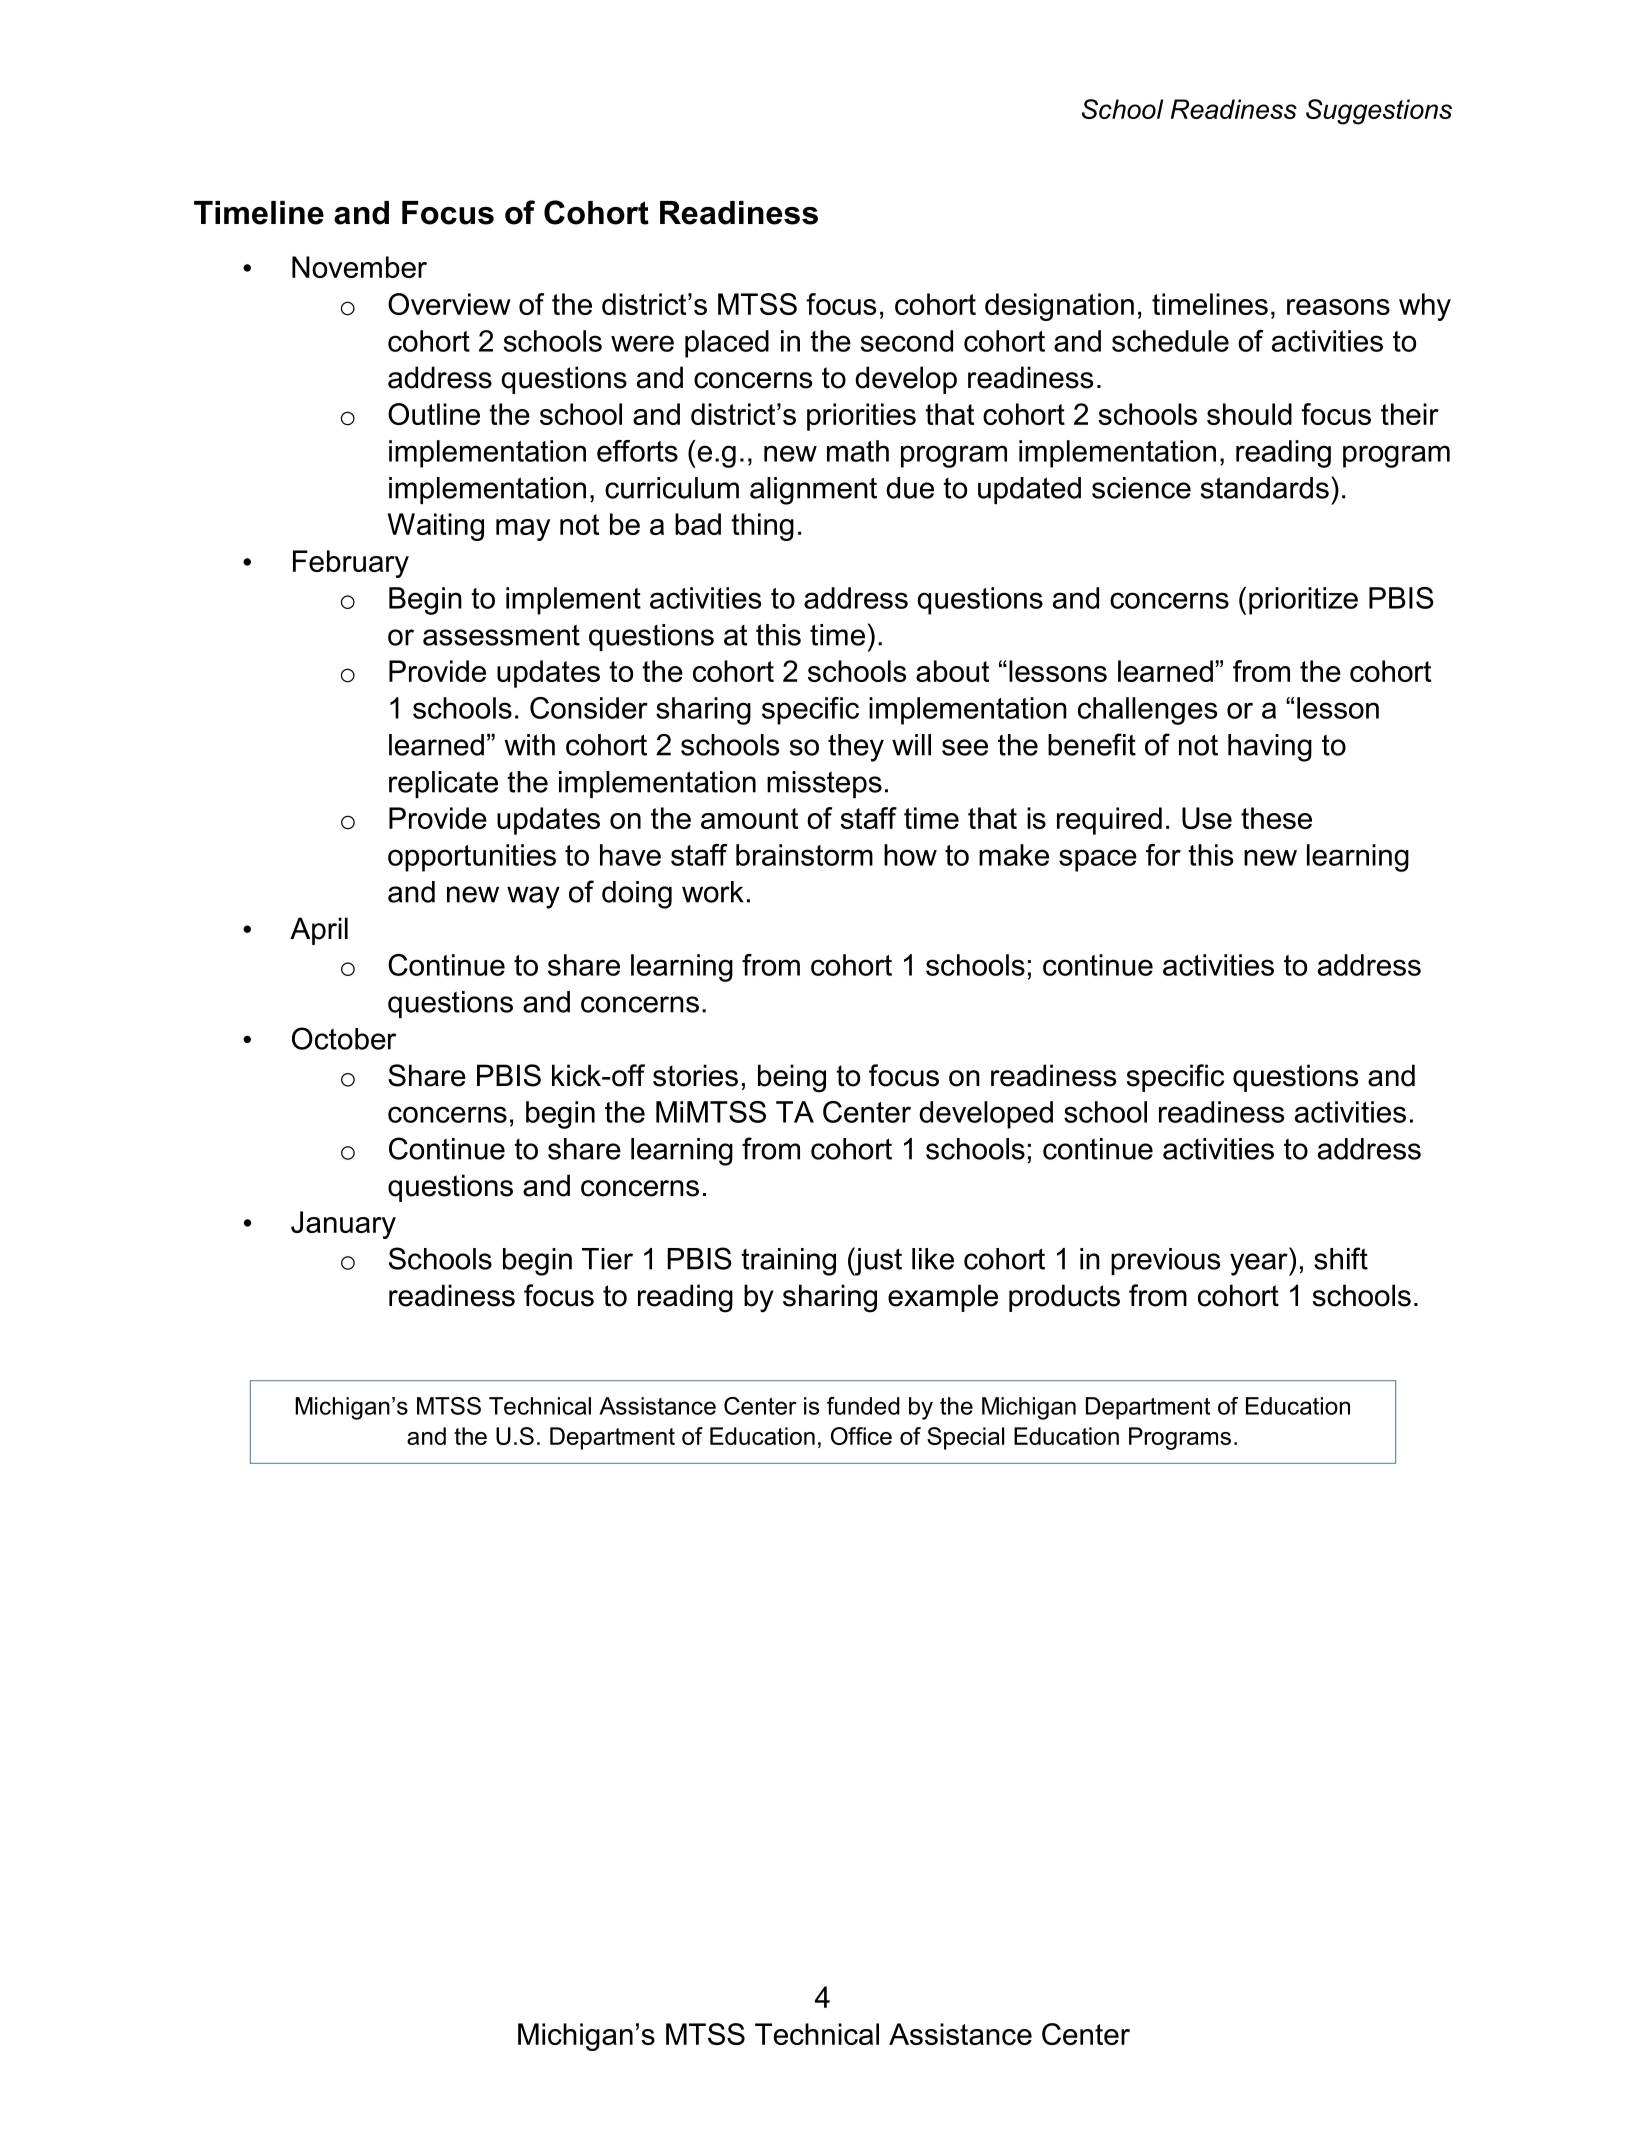 The height and width of the document is (2131, 1646). What do you see at coordinates (1379, 112) in the document?
I see `Suggestions` at bounding box center [1379, 112].
